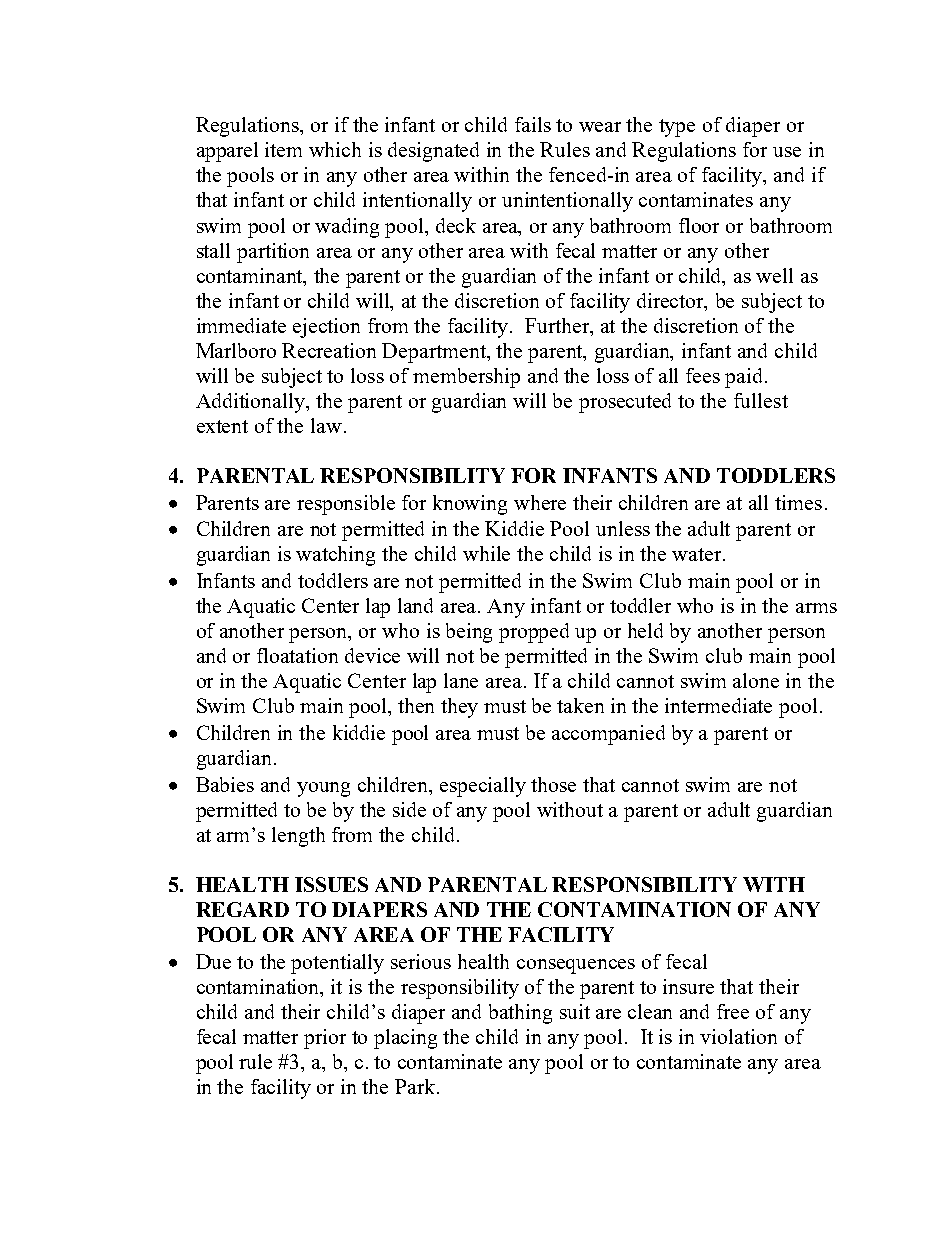 The width and height of the image is (952, 1233). Describe the element at coordinates (745, 378) in the image. I see `paid` at that location.
